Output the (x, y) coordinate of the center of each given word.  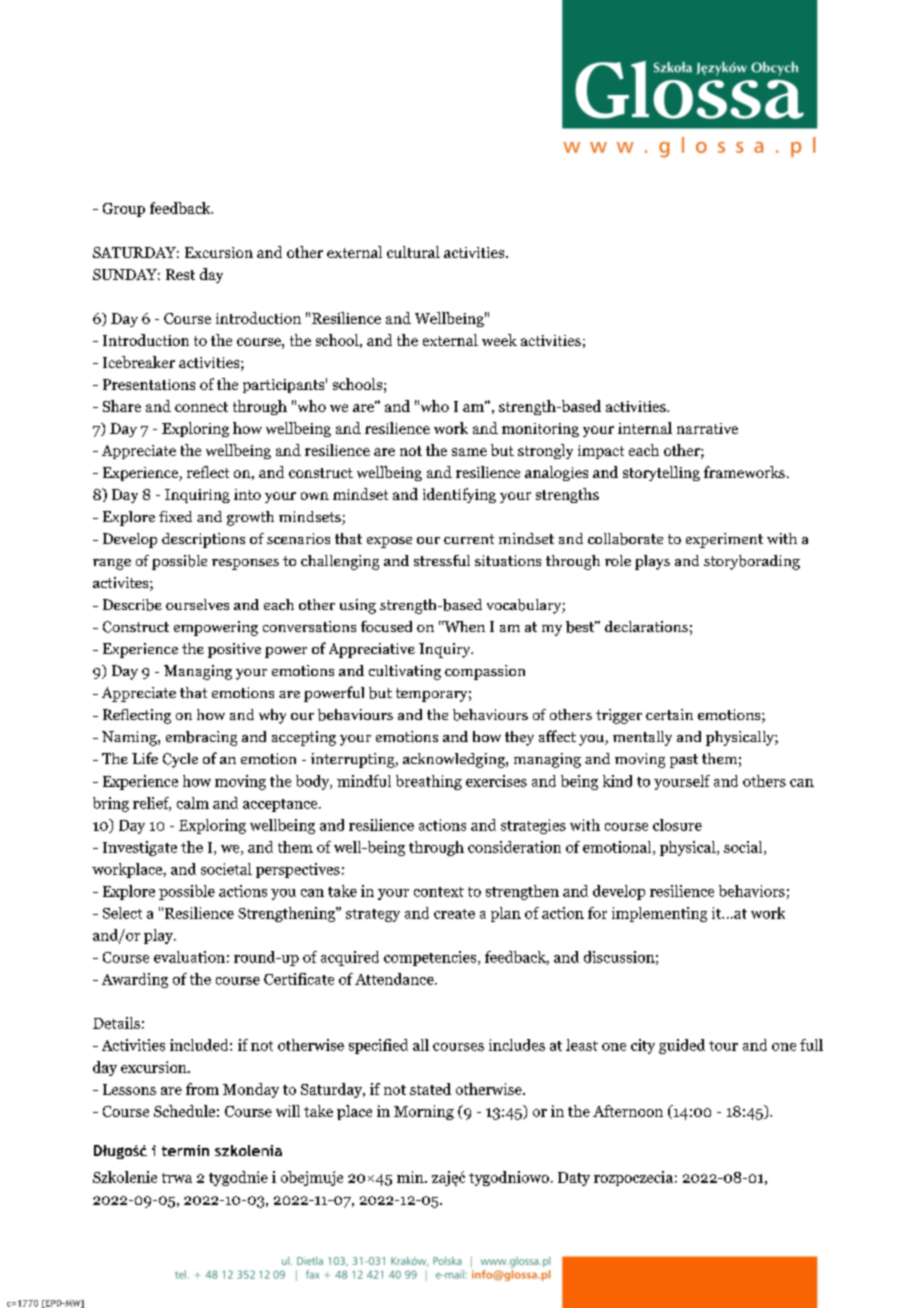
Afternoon (628, 1111)
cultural (413, 252)
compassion (485, 672)
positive (234, 650)
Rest (180, 274)
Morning (424, 1112)
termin (185, 1150)
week (499, 340)
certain (669, 714)
